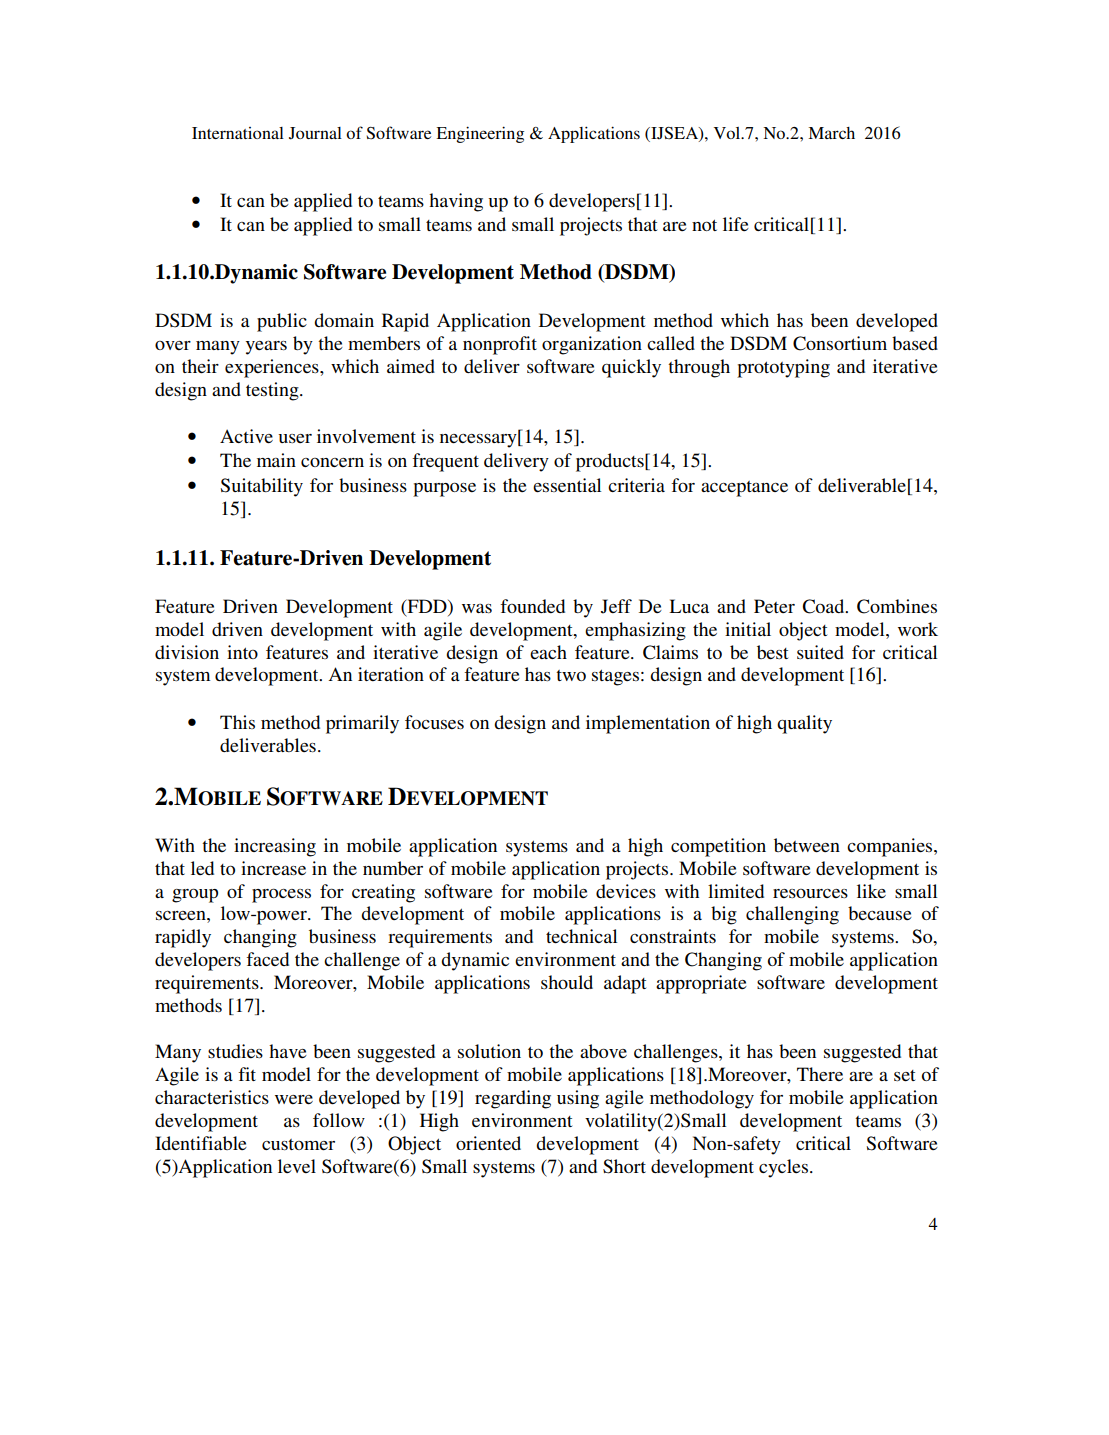 The width and height of the document is (1109, 1435). Describe the element at coordinates (242, 652) in the document. I see `into` at that location.
